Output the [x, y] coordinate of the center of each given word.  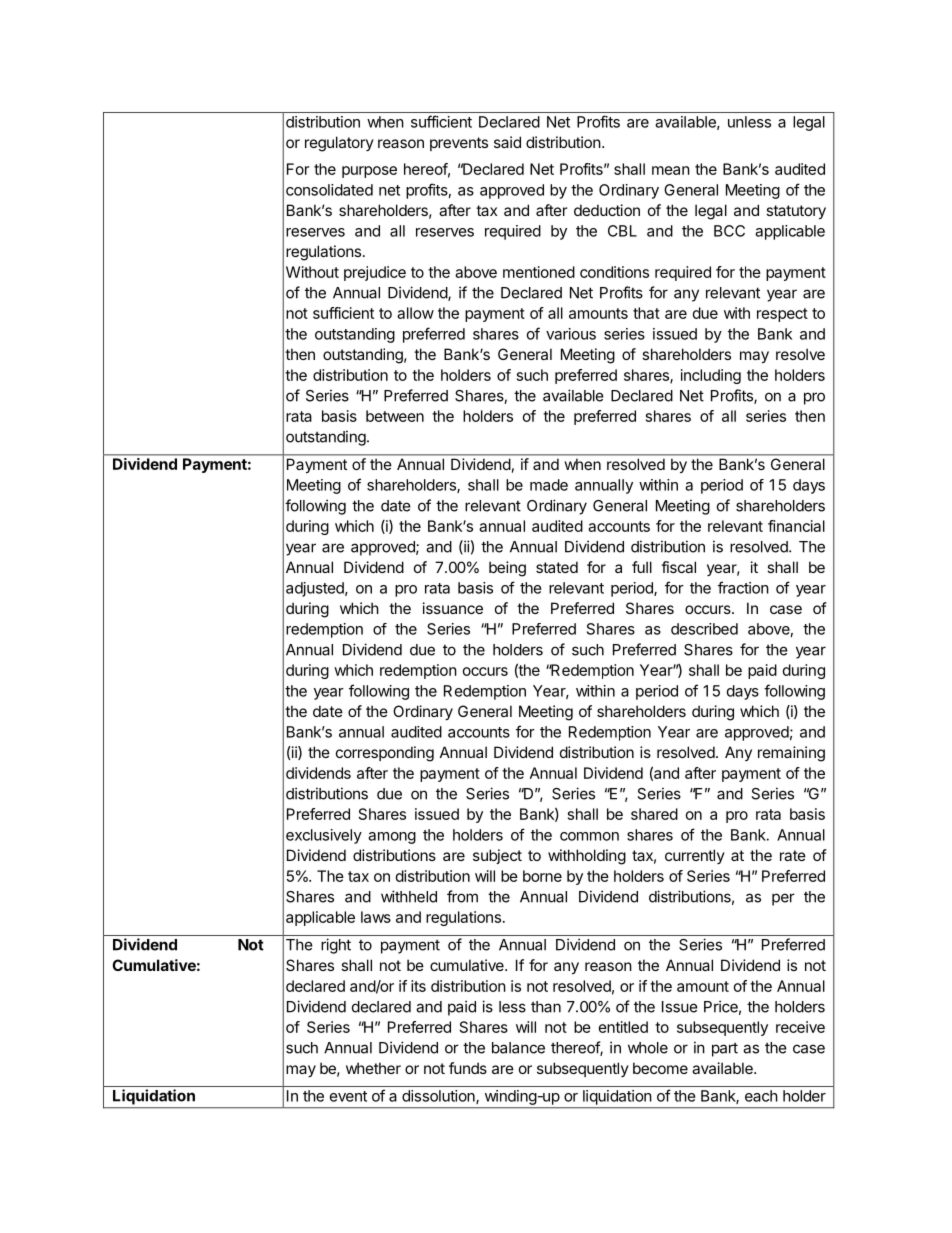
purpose [369, 172]
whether [373, 1068]
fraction [743, 587]
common [589, 836]
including [711, 376]
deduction [607, 210]
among [392, 838]
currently [695, 856]
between [395, 416]
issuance [453, 608]
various [571, 334]
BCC [729, 231]
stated [557, 567]
